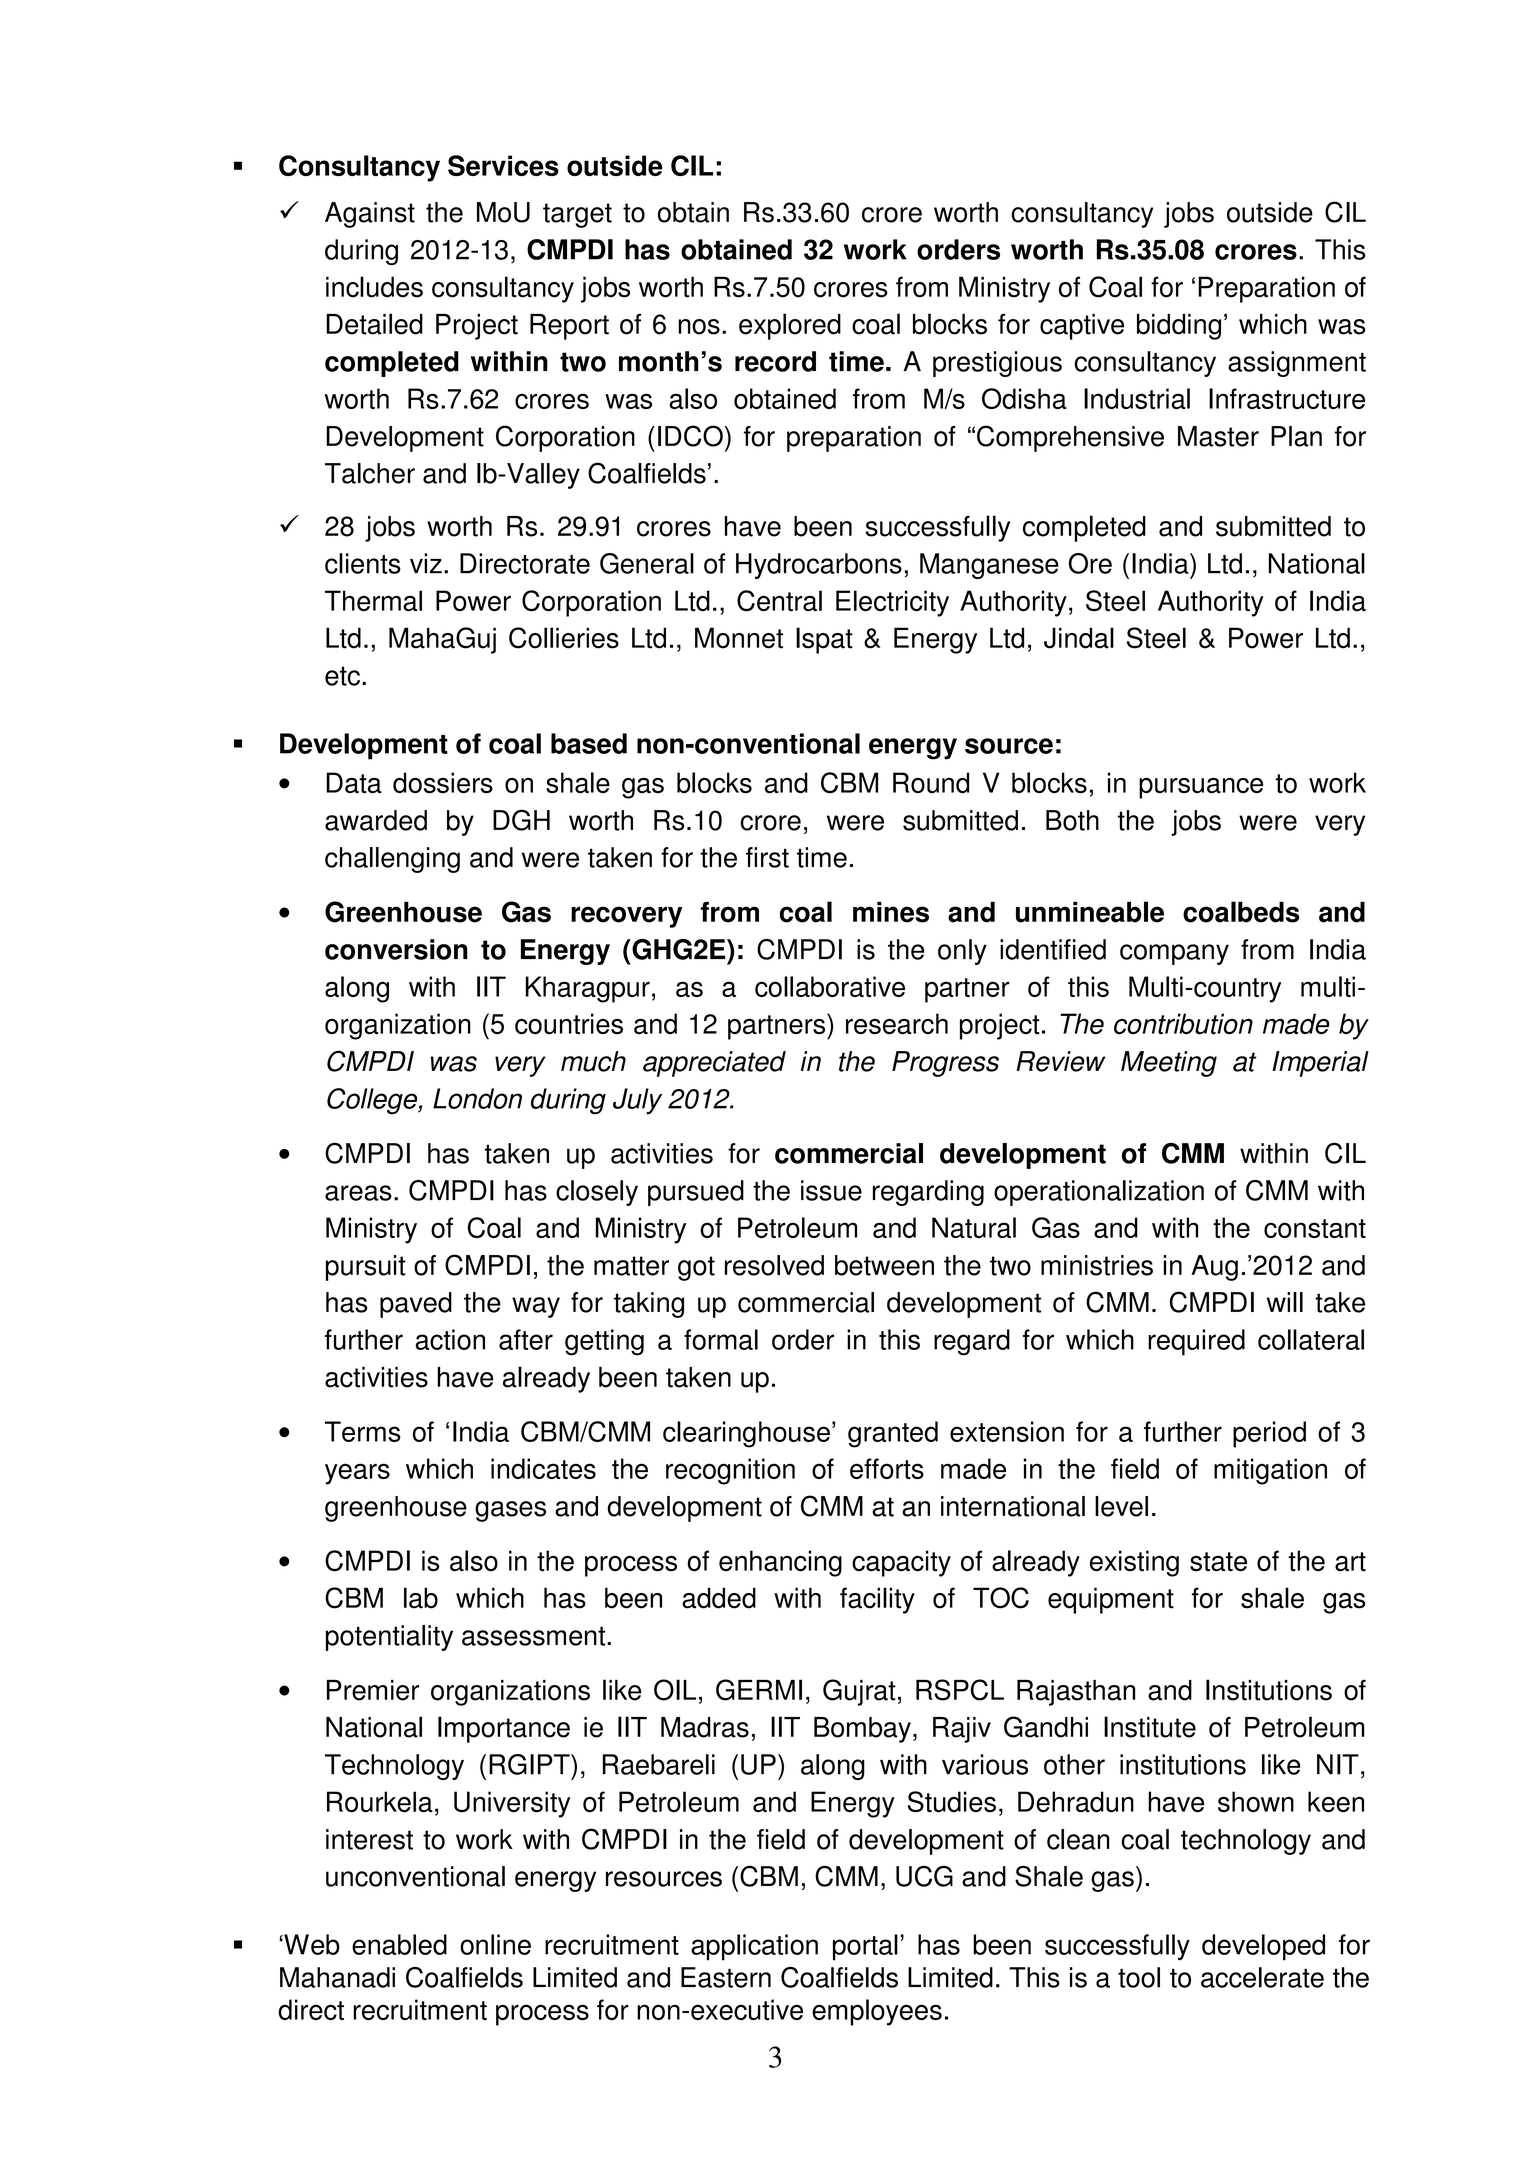 The height and width of the screenshot is (2168, 1532). What do you see at coordinates (865, 1947) in the screenshot?
I see `portal` at bounding box center [865, 1947].
